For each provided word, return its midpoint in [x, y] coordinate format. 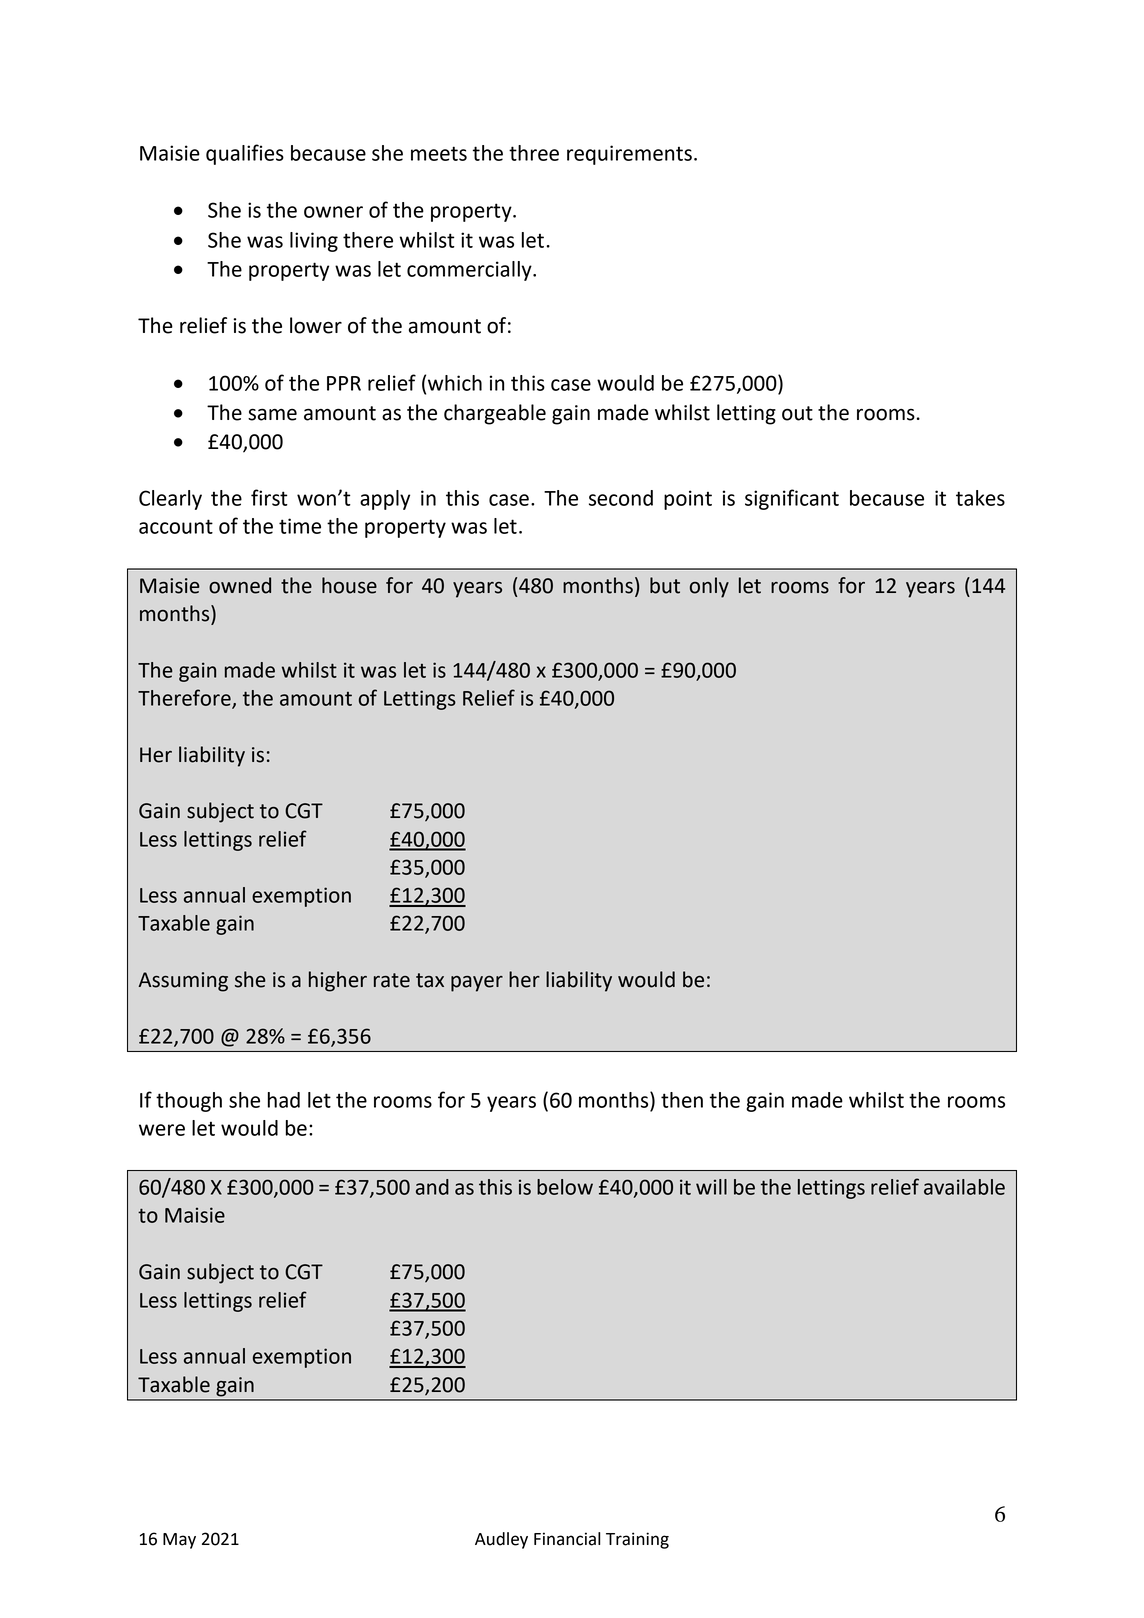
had [284, 1100]
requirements [629, 155]
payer [477, 984]
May [179, 1541]
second [621, 498]
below [565, 1187]
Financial [567, 1539]
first [269, 497]
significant [792, 499]
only [709, 587]
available [964, 1187]
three [534, 153]
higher [338, 981]
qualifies [245, 154]
